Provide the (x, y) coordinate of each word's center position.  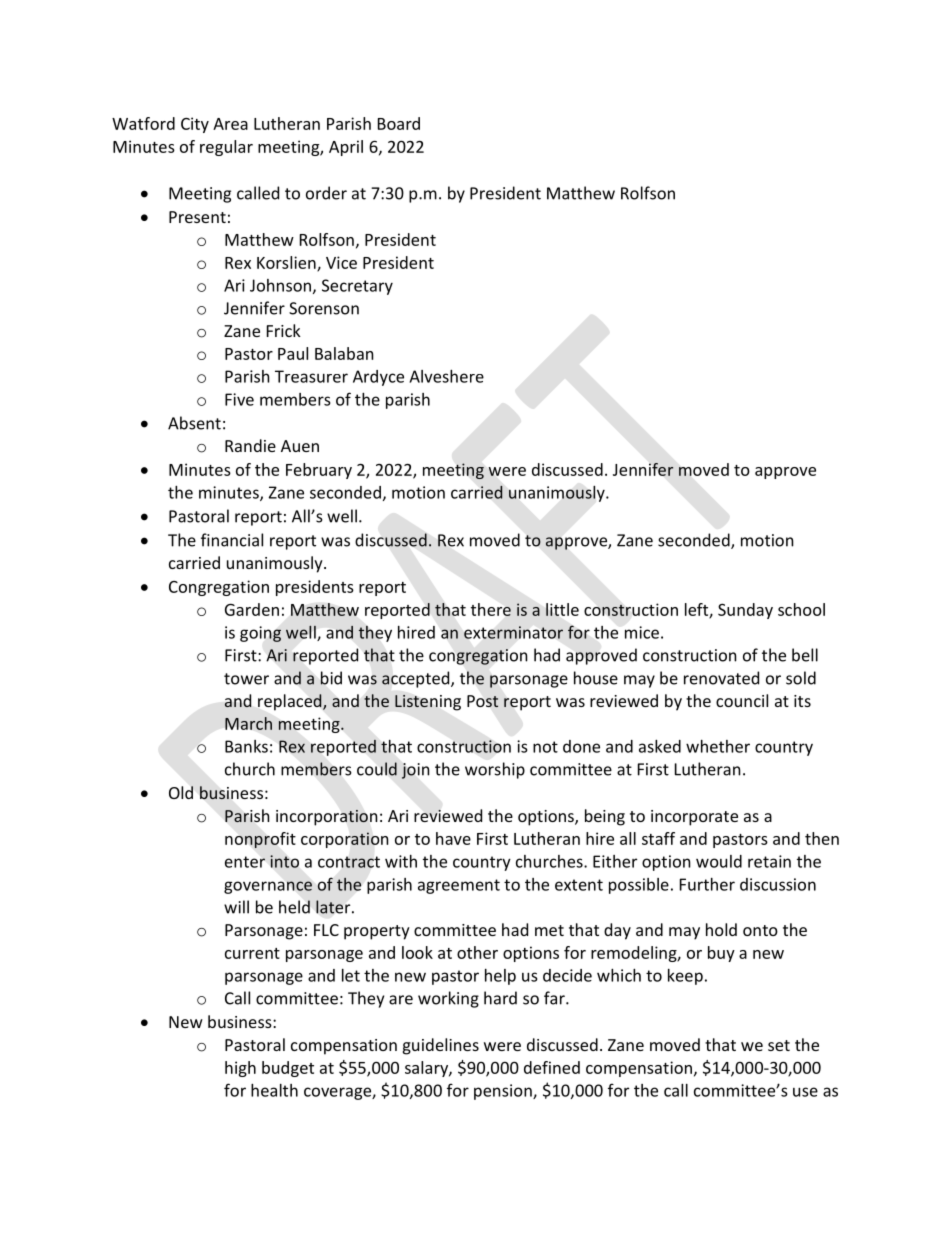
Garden (252, 609)
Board (399, 123)
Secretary (357, 287)
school (801, 609)
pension (504, 1092)
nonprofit (260, 840)
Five (239, 399)
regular (226, 148)
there (491, 609)
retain (769, 861)
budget (288, 1069)
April (346, 148)
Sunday (745, 611)
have (453, 838)
